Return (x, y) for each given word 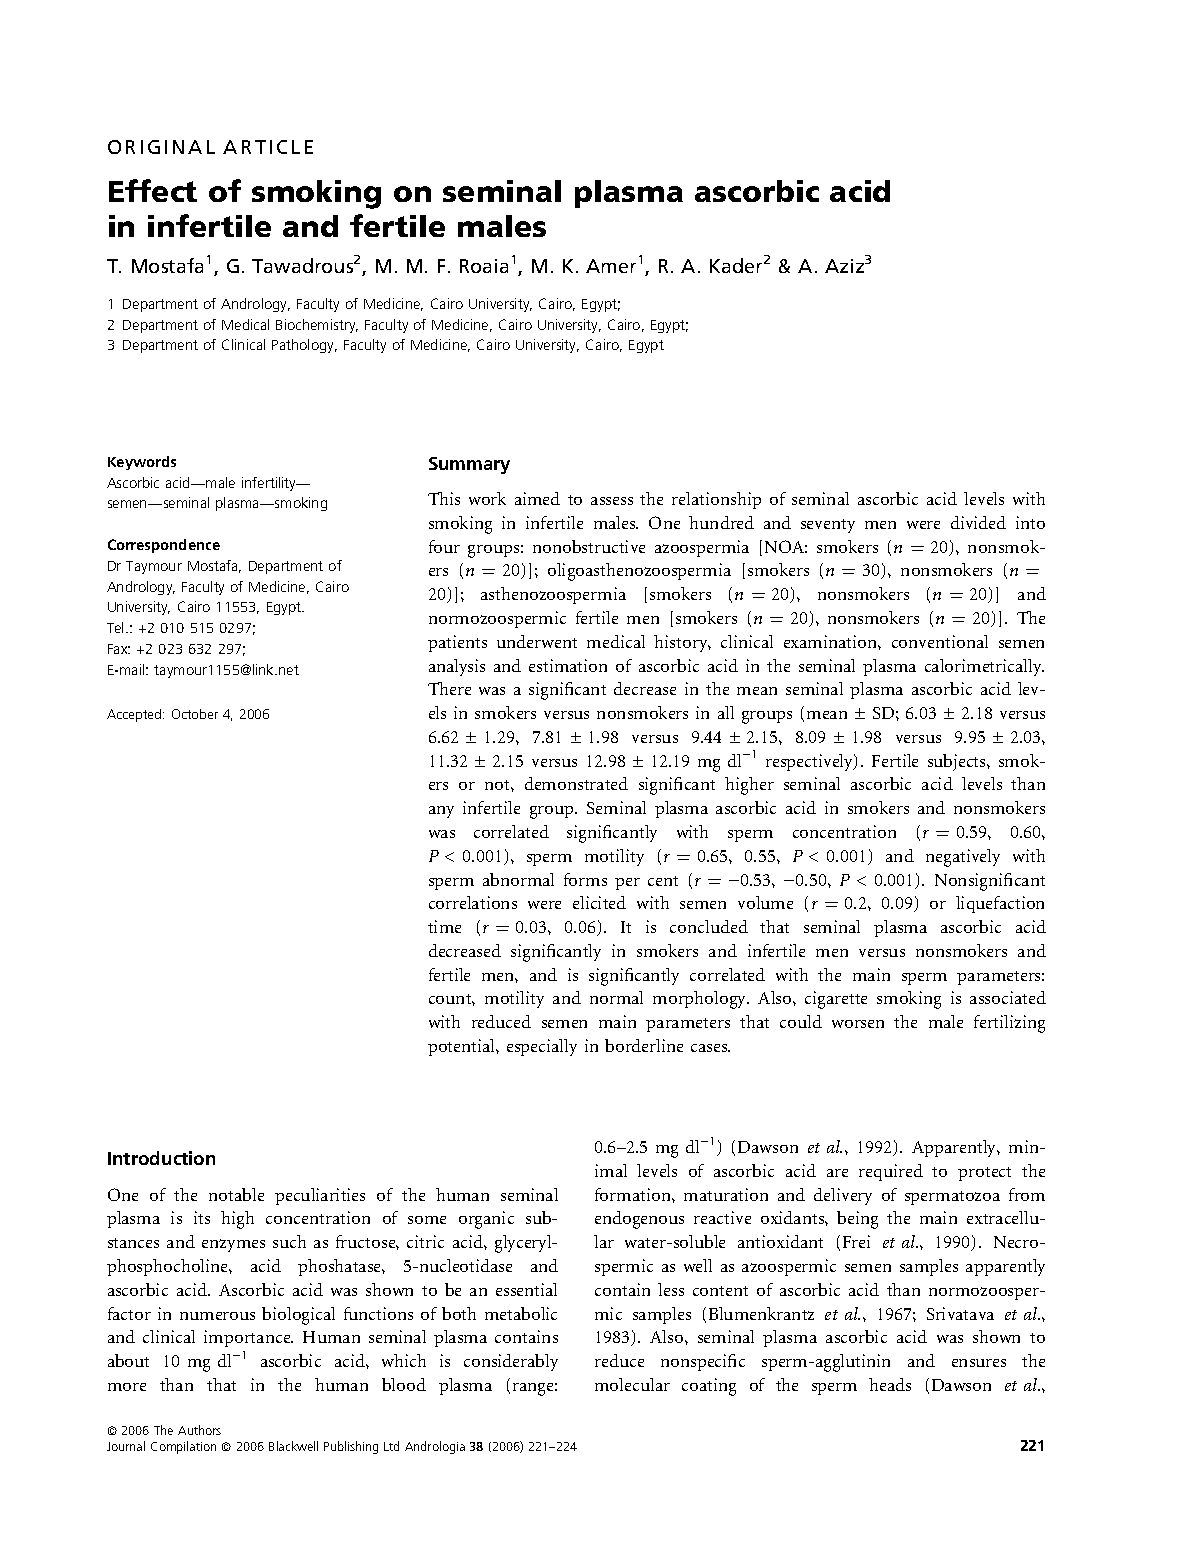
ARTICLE (268, 147)
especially (542, 1047)
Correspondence (164, 546)
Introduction (161, 1158)
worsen (858, 1024)
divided (978, 522)
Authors (199, 1430)
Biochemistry (317, 326)
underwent (537, 641)
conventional (940, 641)
